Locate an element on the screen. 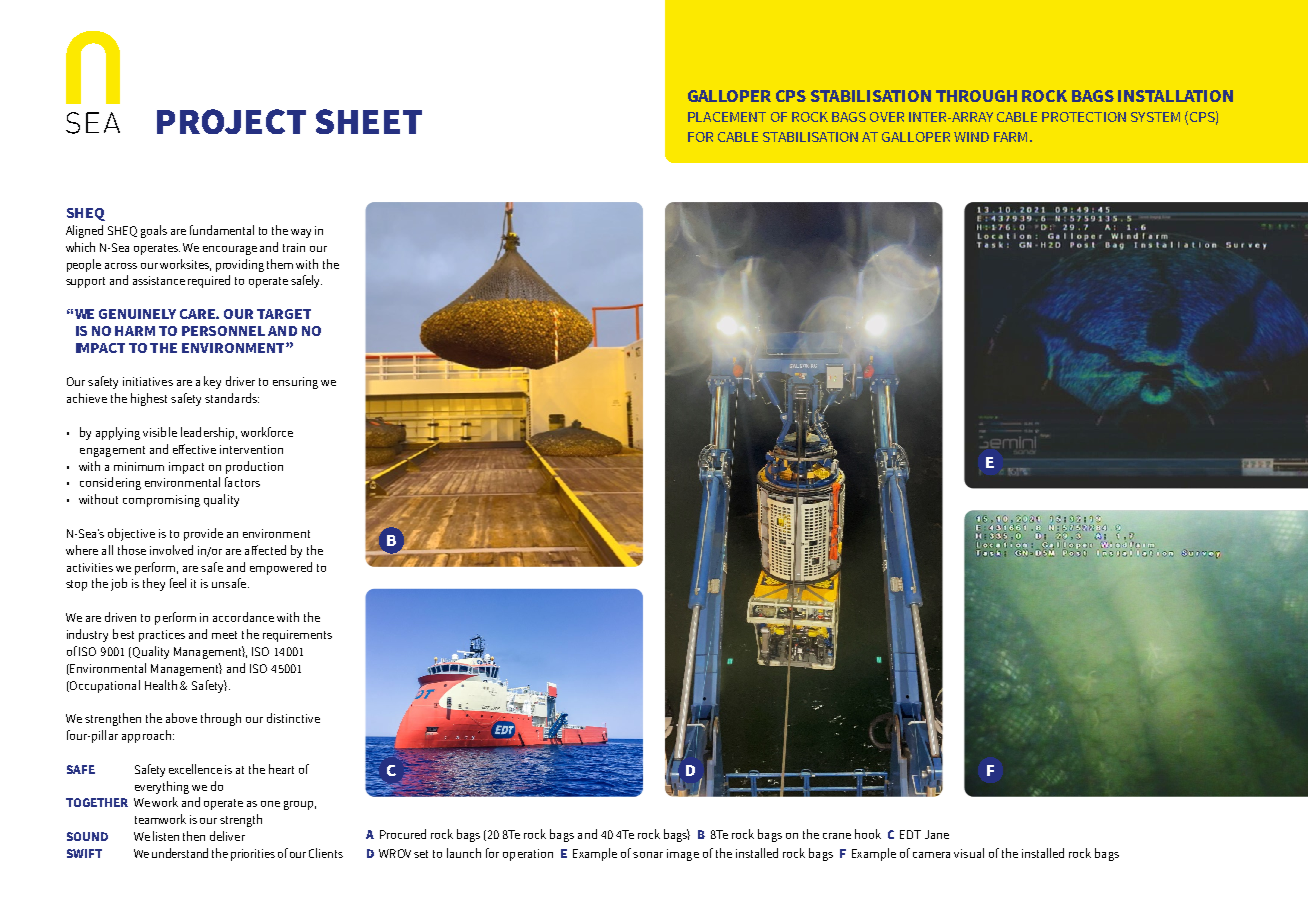 This screenshot has height=924, width=1308. PROJECT is located at coordinates (231, 121).
